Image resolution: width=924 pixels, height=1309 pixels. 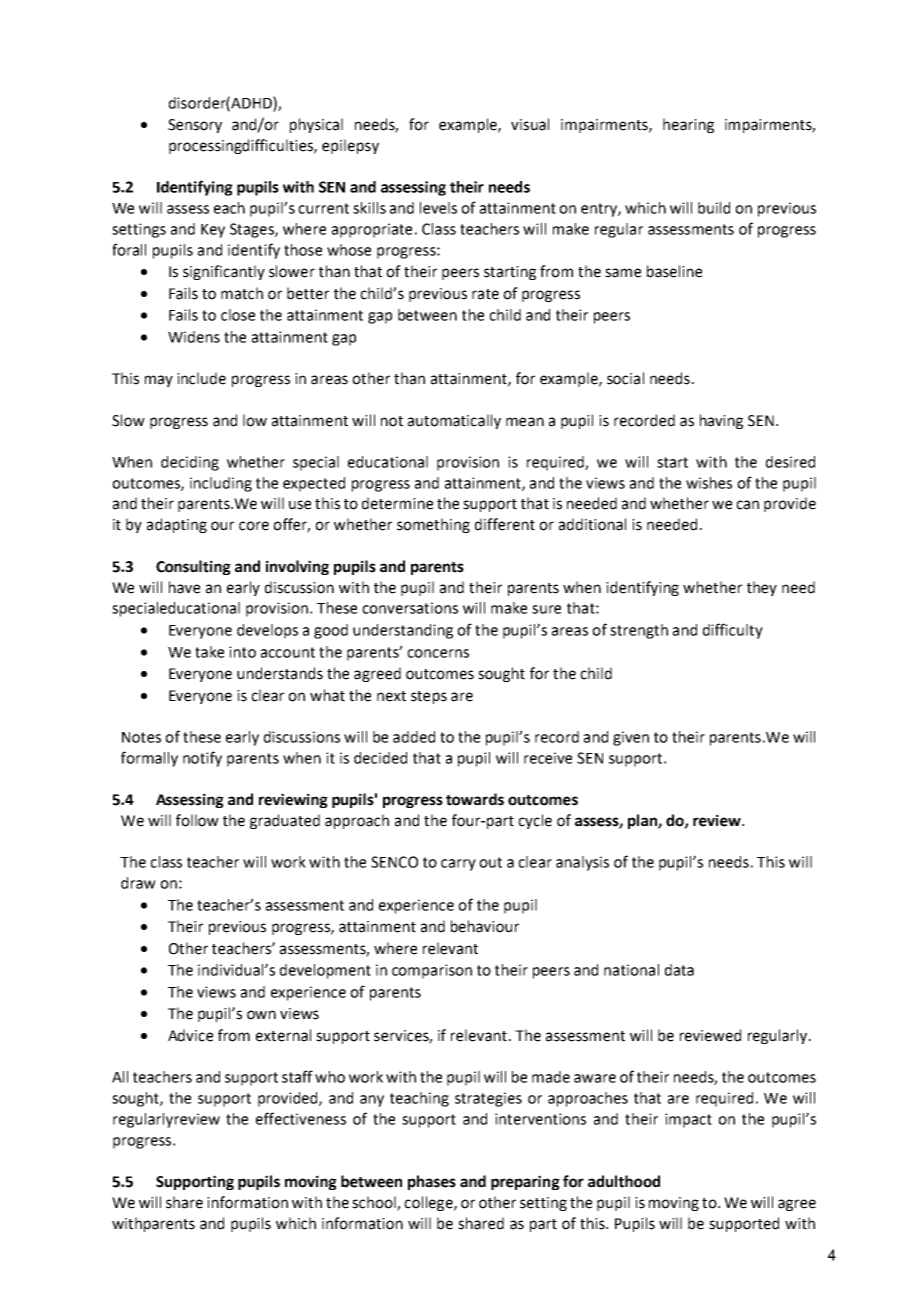 What do you see at coordinates (138, 883) in the screenshot?
I see `draw` at bounding box center [138, 883].
